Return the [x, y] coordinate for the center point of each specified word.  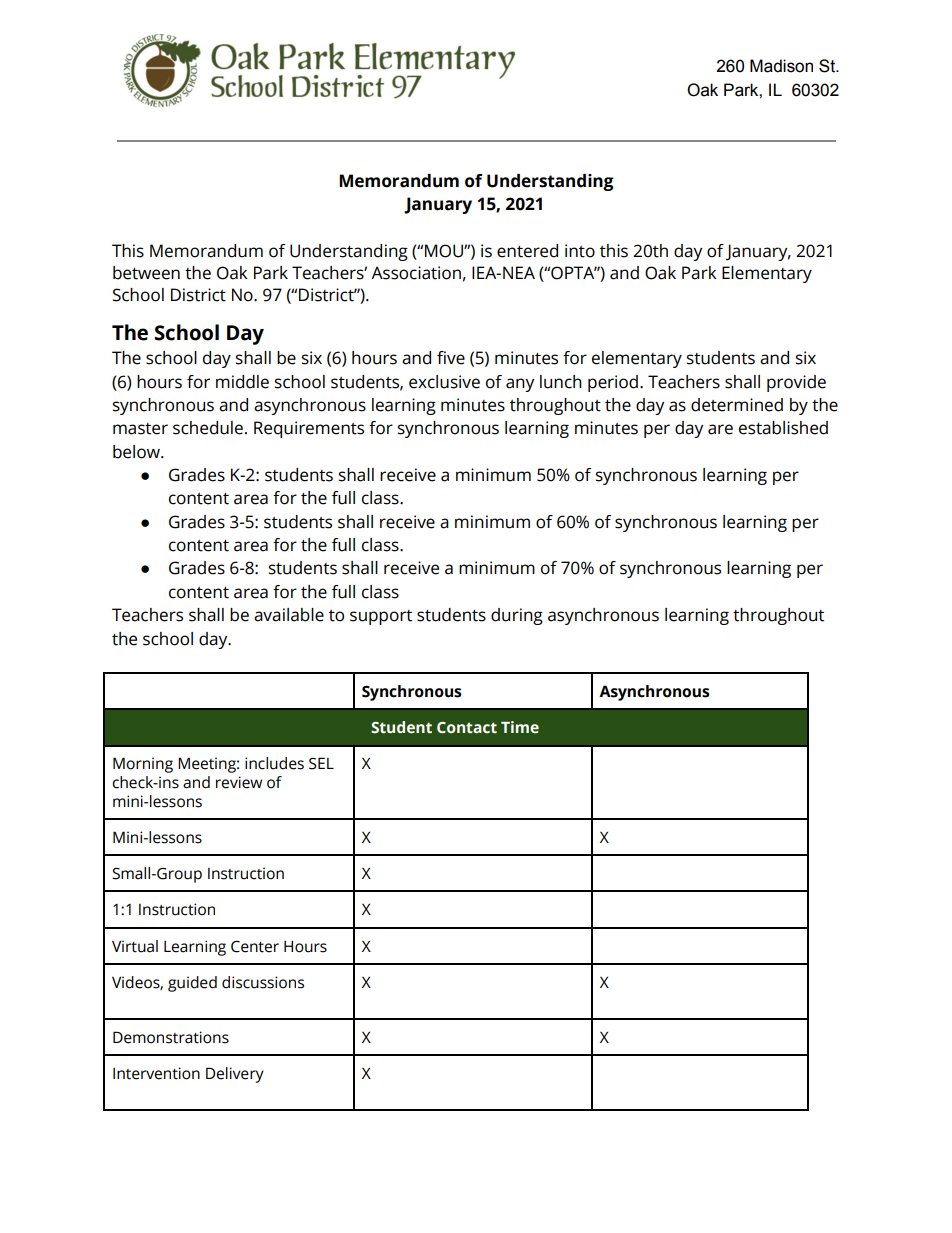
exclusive [444, 382]
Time [520, 727]
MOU [445, 251]
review [239, 782]
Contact [467, 728]
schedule [208, 428]
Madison [781, 66]
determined [737, 405]
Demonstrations [171, 1037]
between [146, 273]
